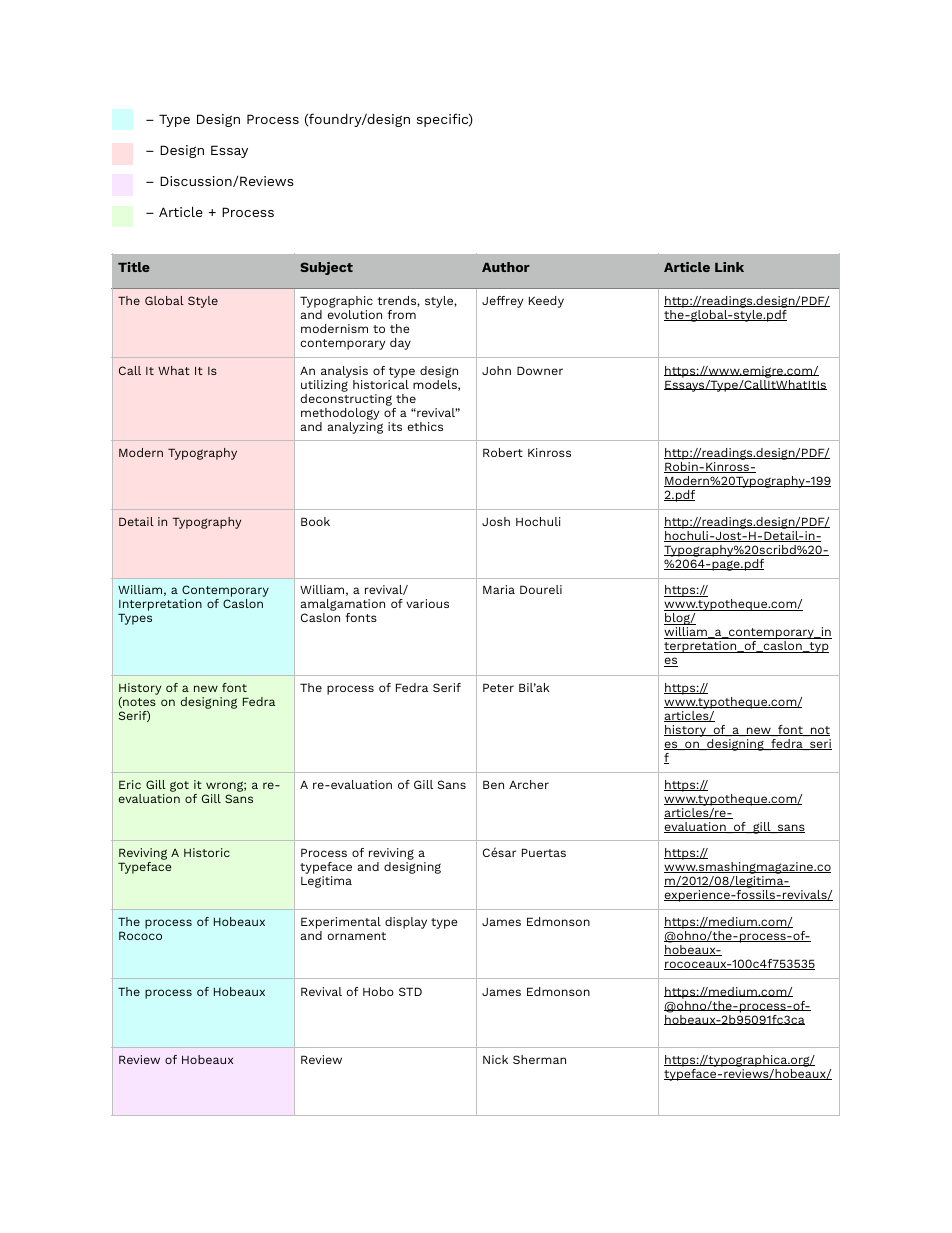 Image resolution: width=952 pixels, height=1233 pixels. I want to click on Book, so click(315, 521).
